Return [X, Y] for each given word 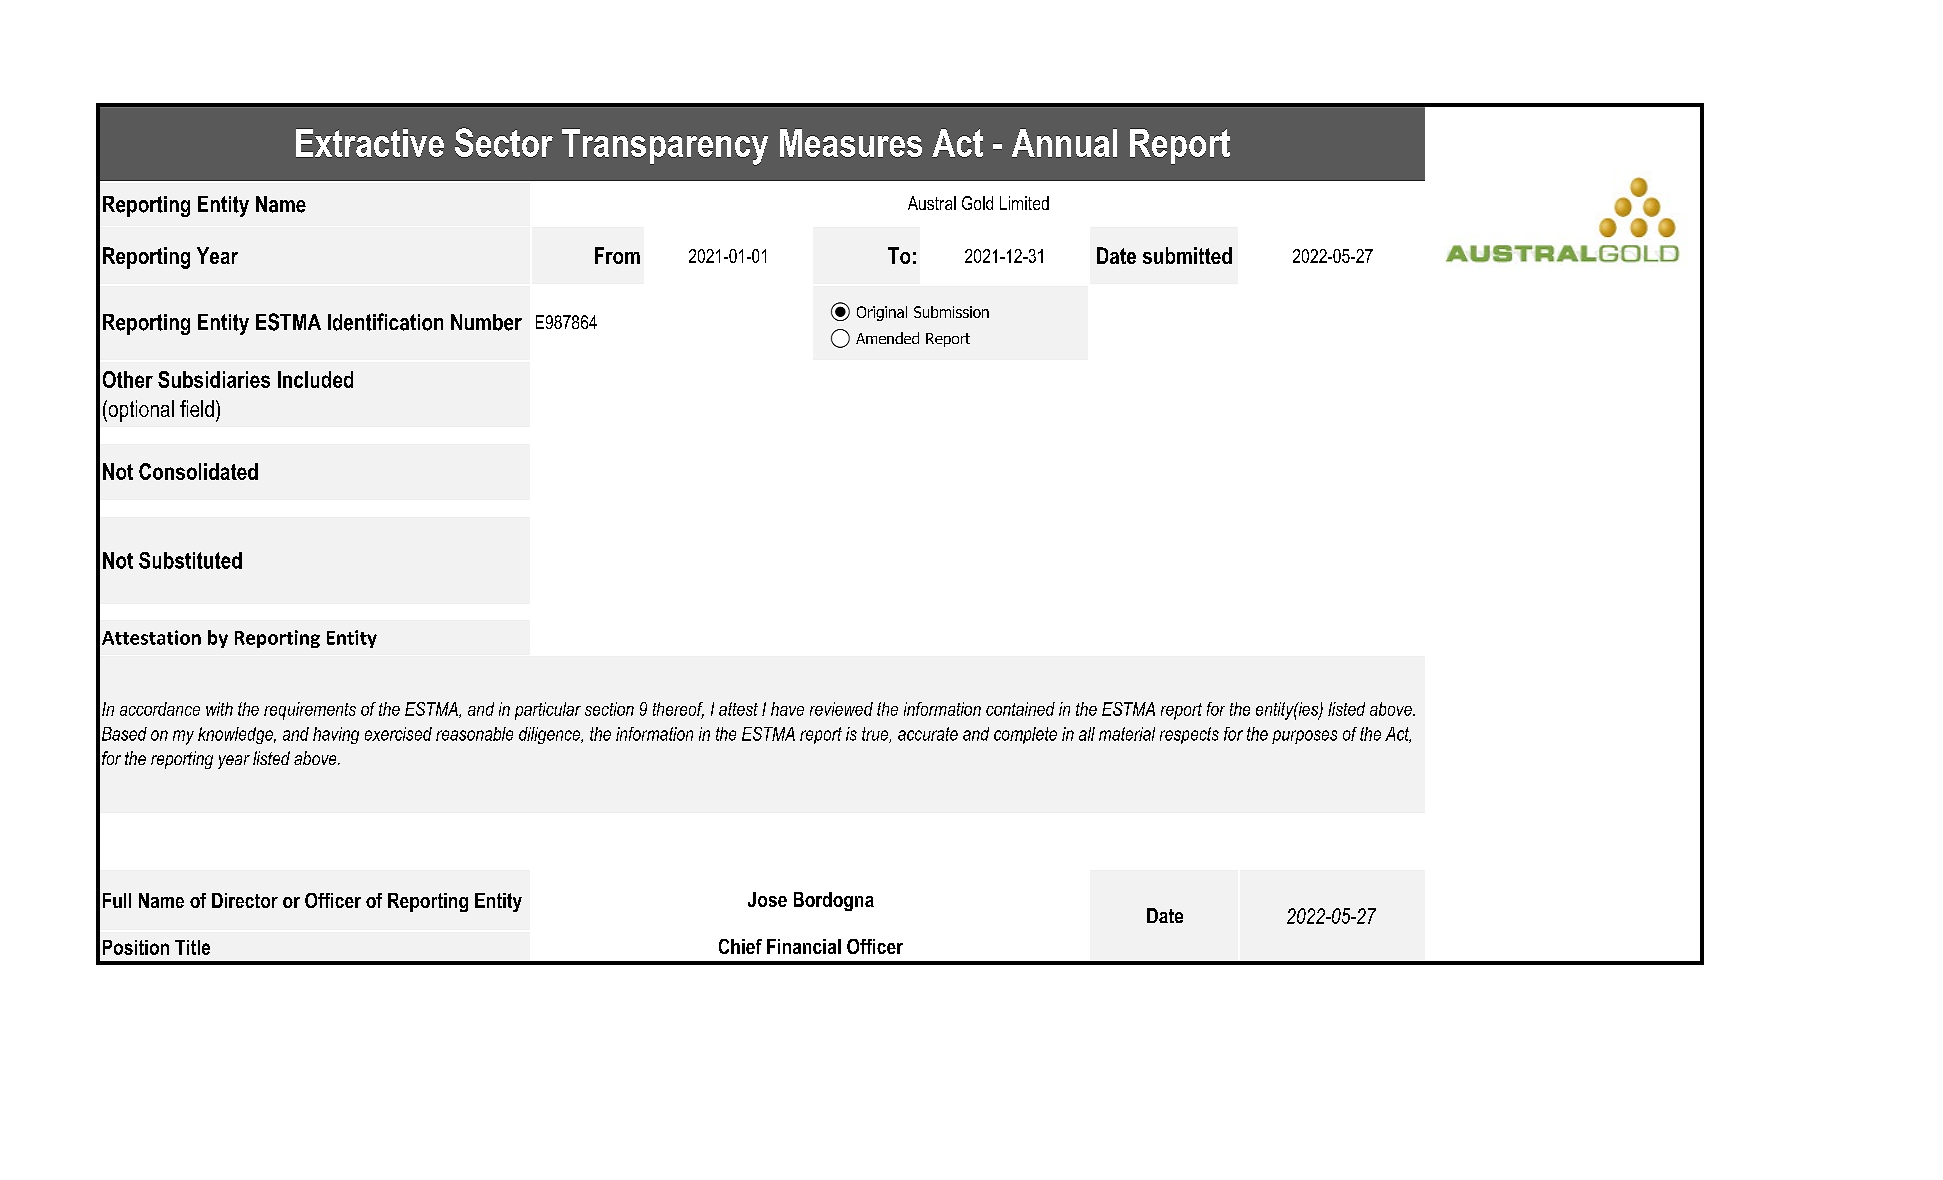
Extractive [370, 143]
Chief [740, 946]
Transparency [665, 147]
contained [1020, 709]
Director [245, 900]
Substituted [190, 560]
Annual [1064, 143]
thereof [678, 710]
